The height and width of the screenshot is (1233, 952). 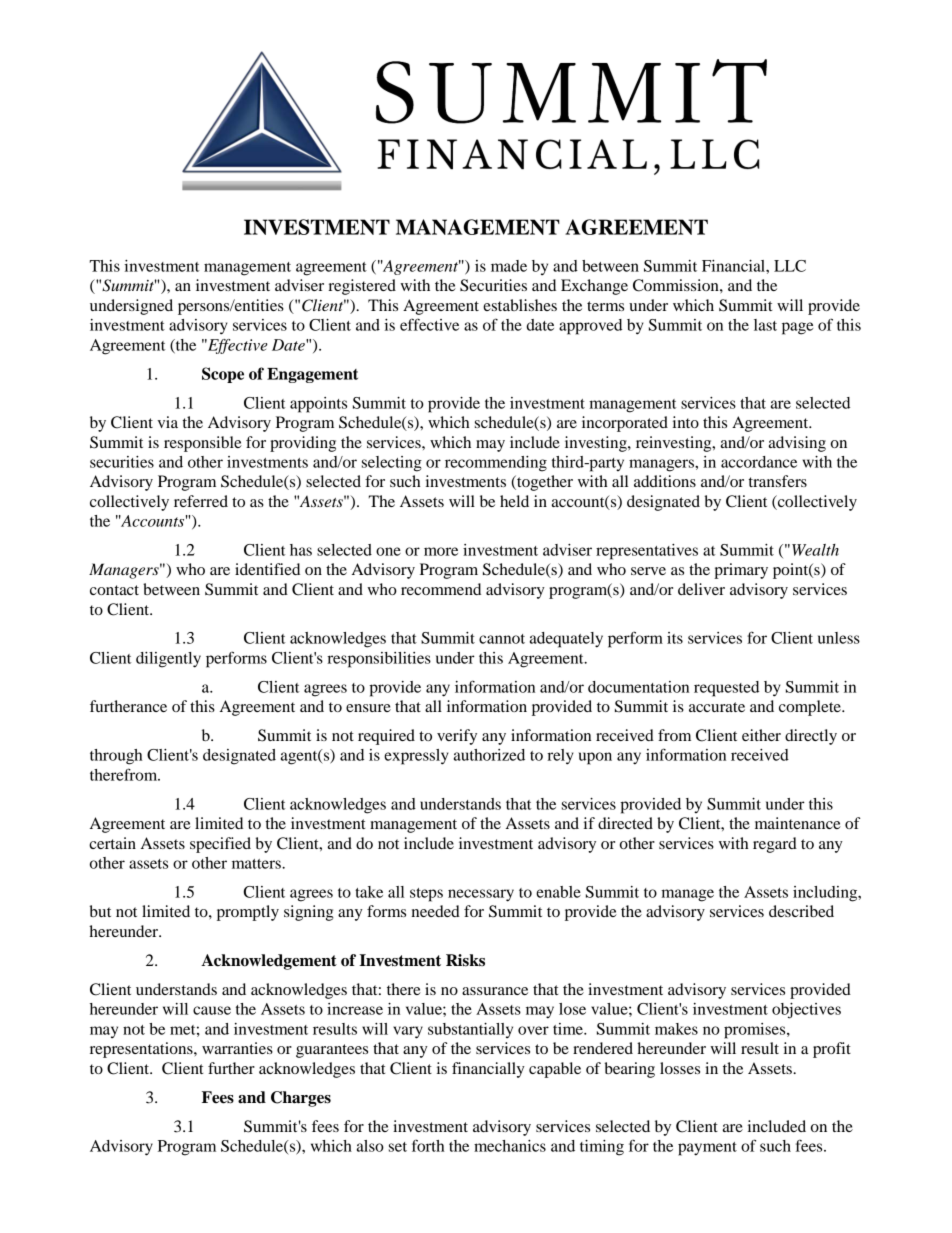 I want to click on Scope, so click(x=223, y=375).
